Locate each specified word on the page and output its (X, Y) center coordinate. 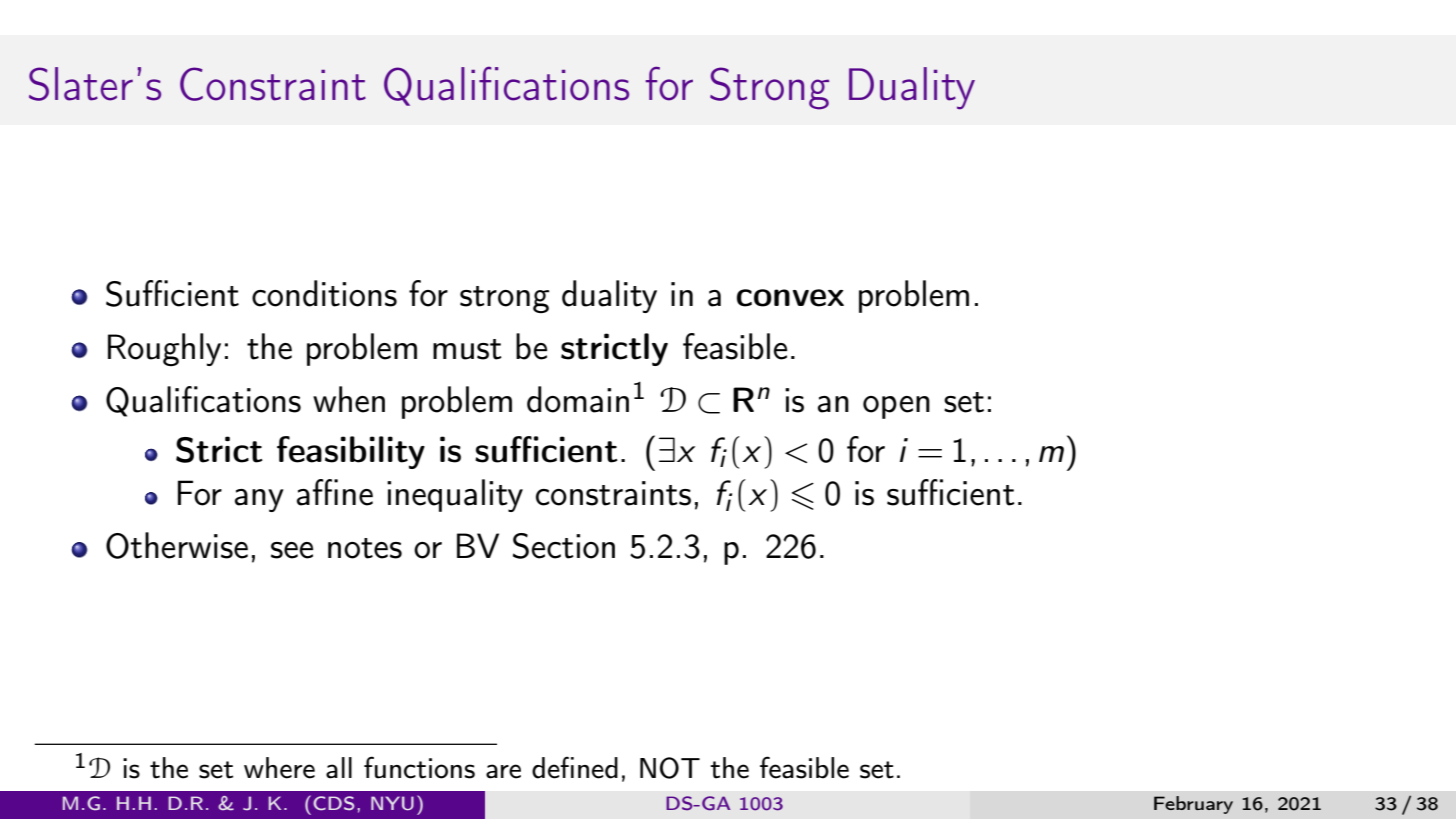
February (1193, 805)
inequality (455, 495)
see (292, 550)
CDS (333, 803)
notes (365, 548)
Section (564, 546)
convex (790, 298)
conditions (324, 293)
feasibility (351, 452)
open (896, 407)
